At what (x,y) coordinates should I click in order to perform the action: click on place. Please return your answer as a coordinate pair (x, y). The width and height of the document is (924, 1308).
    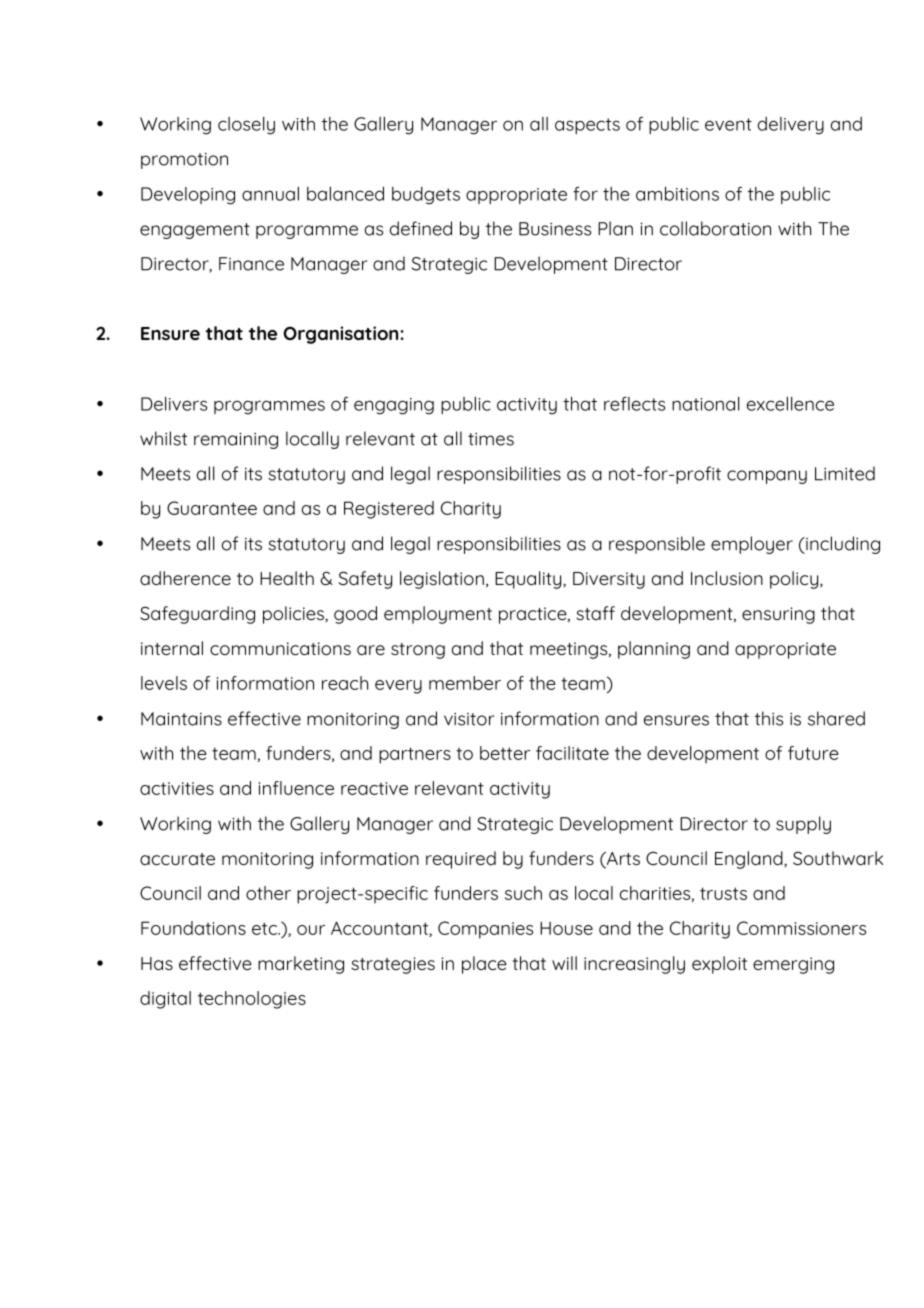
    Looking at the image, I should click on (484, 965).
